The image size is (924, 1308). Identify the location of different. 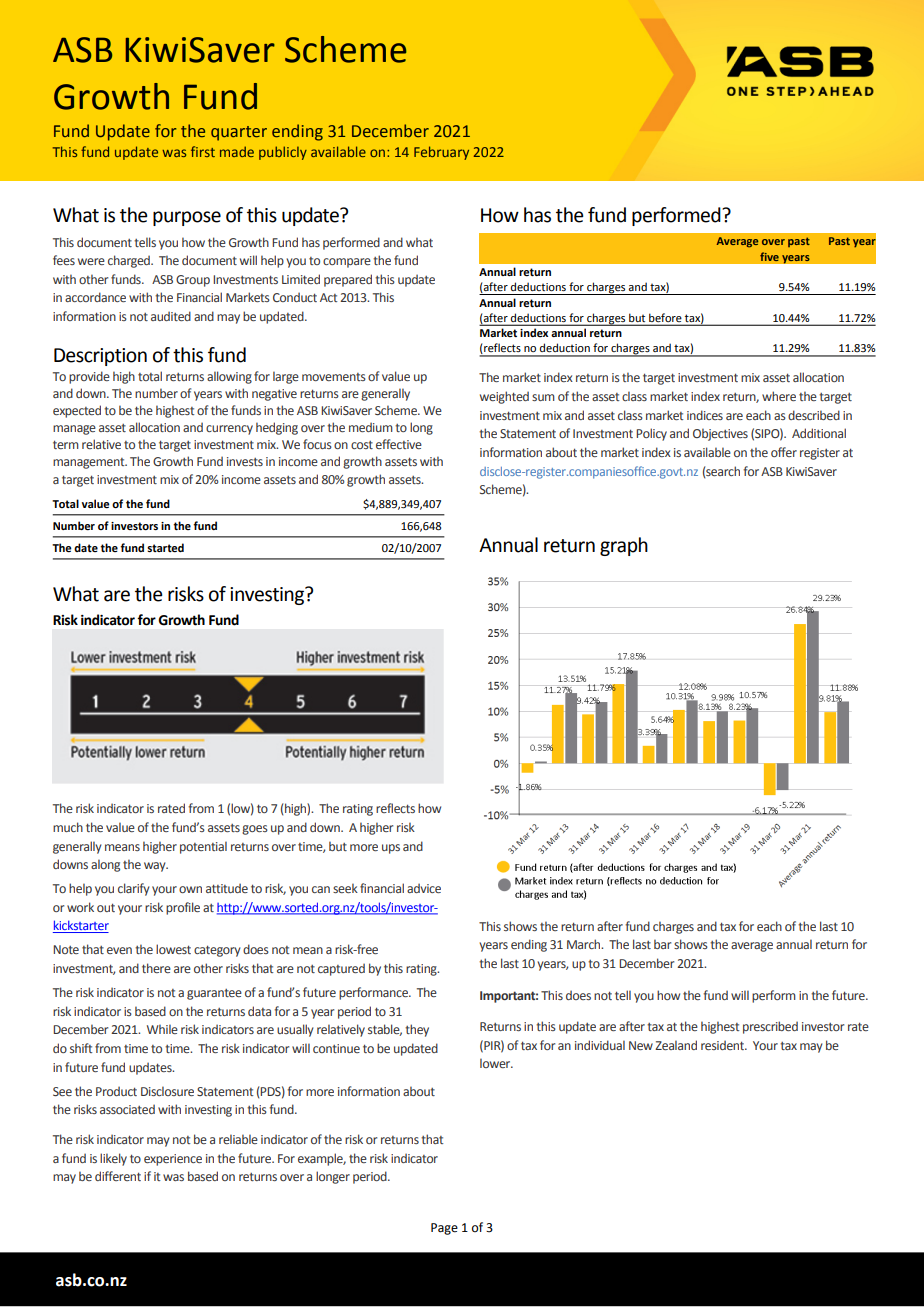
(118, 1176).
